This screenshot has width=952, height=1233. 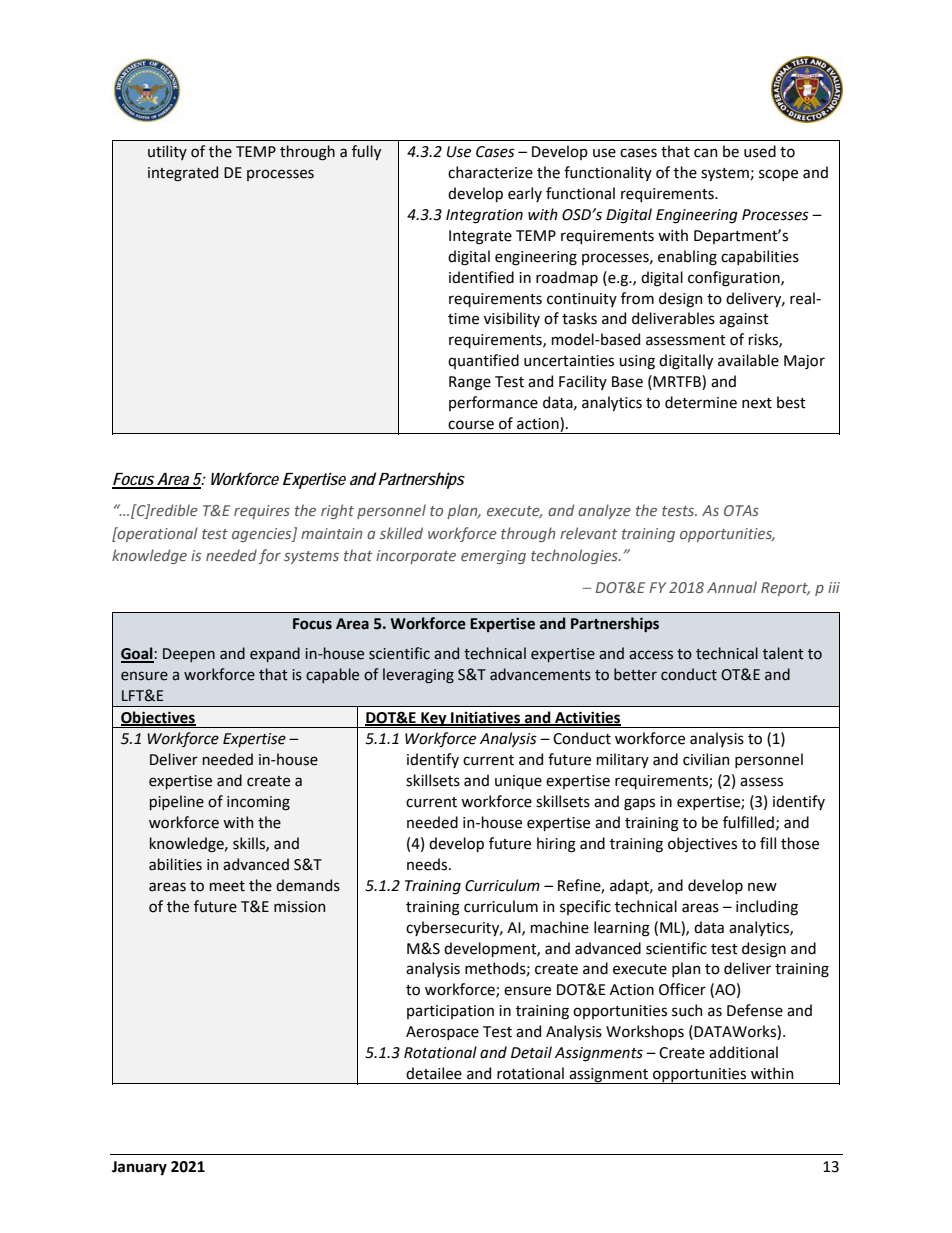 What do you see at coordinates (783, 653) in the screenshot?
I see `talent` at bounding box center [783, 653].
